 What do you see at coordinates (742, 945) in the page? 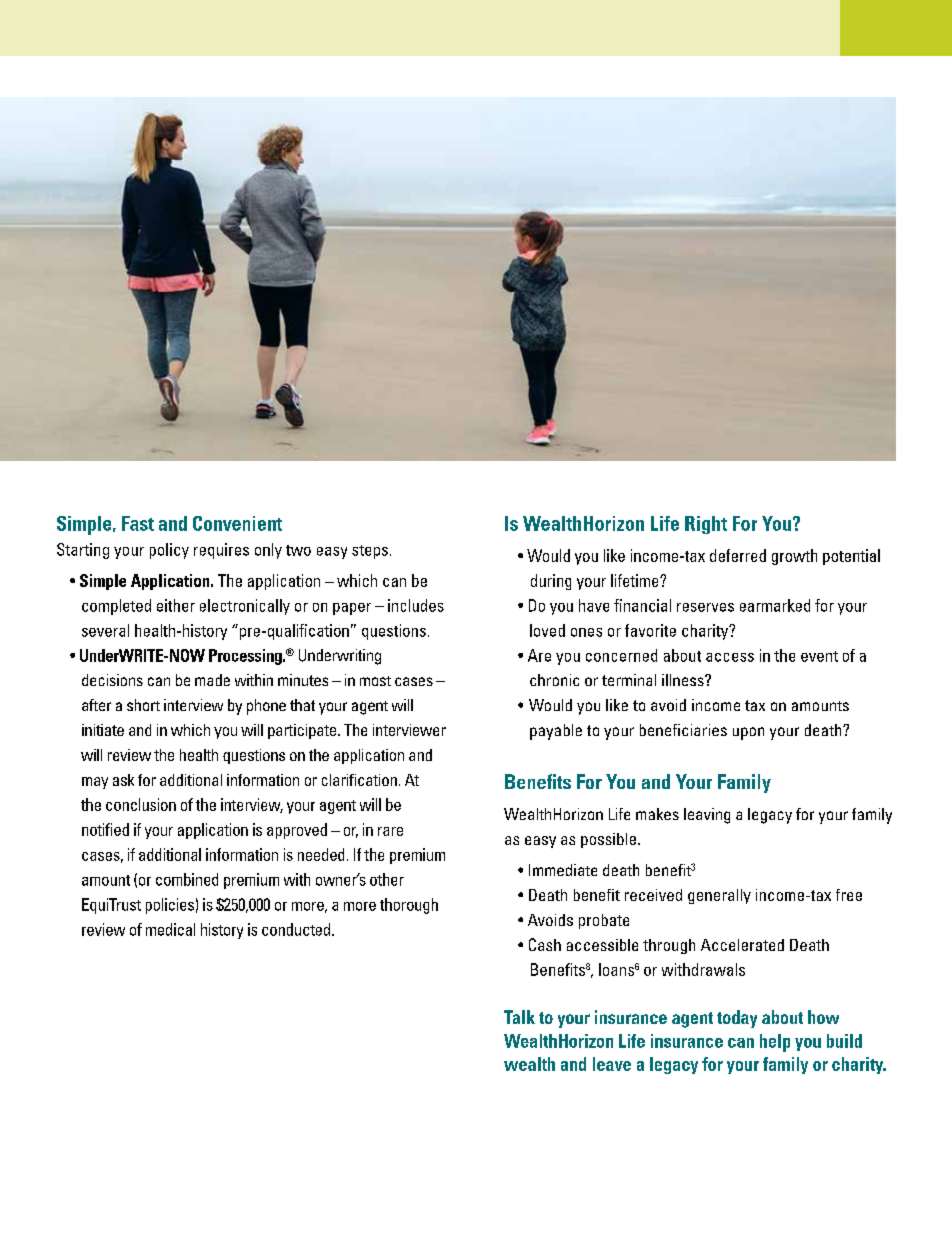
I see `Accelerated` at bounding box center [742, 945].
